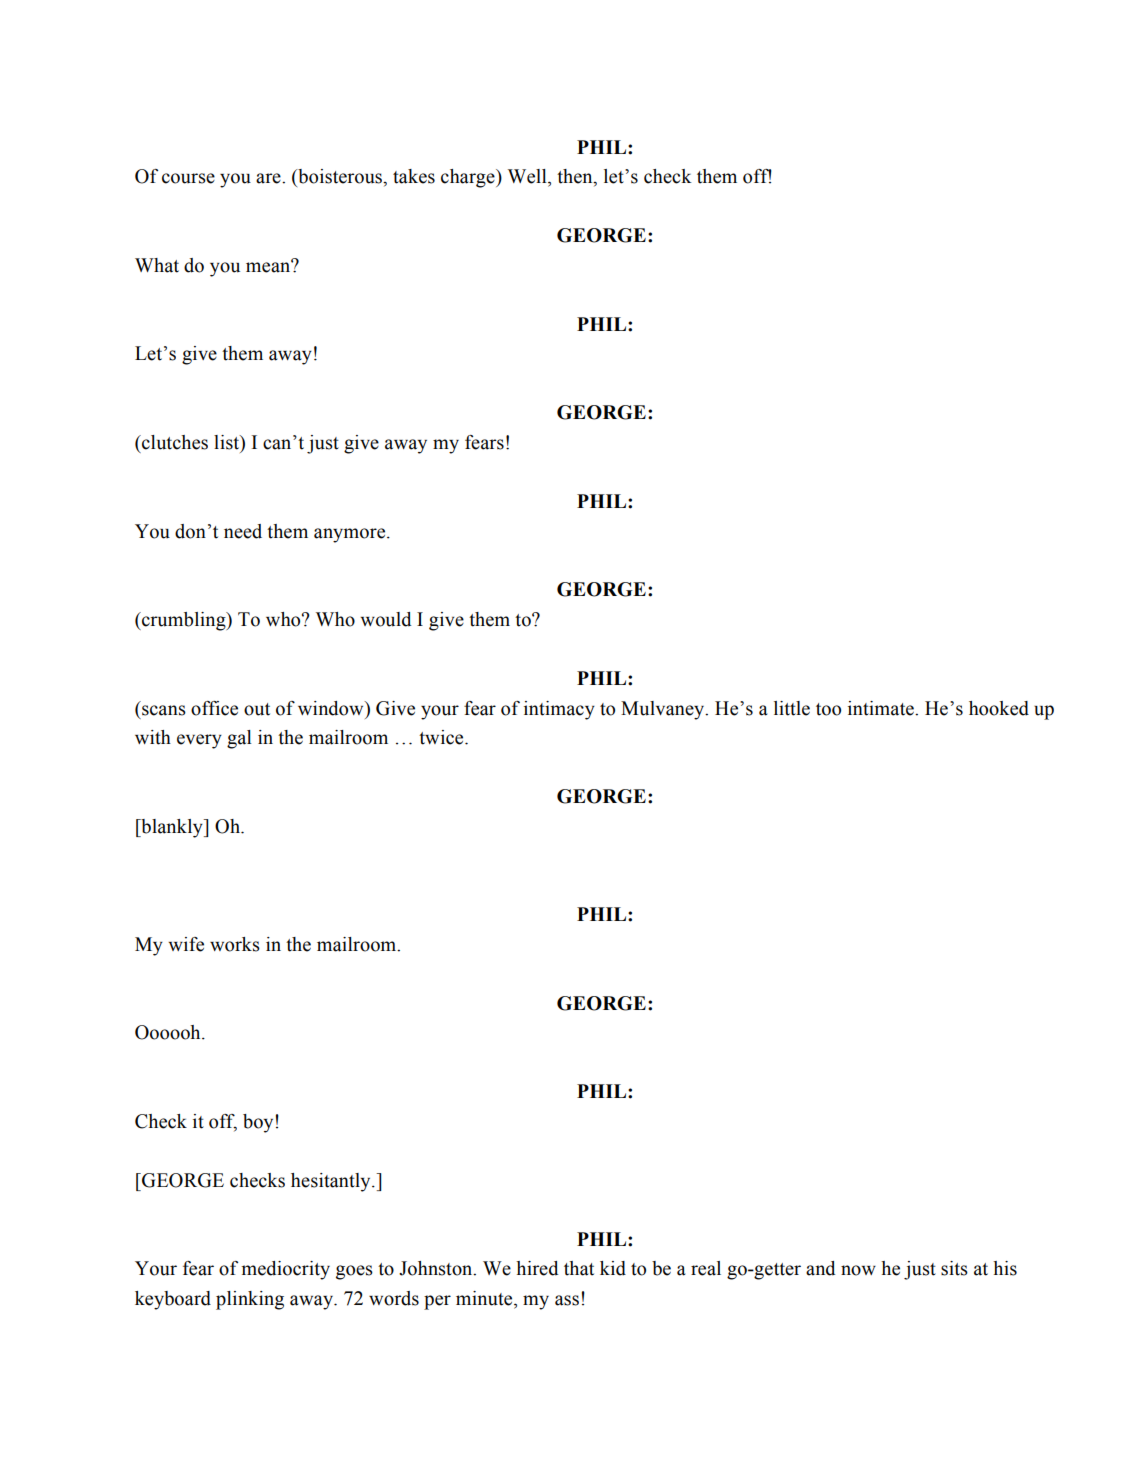 This screenshot has height=1480, width=1143. Describe the element at coordinates (351, 535) in the screenshot. I see `anymore` at that location.
